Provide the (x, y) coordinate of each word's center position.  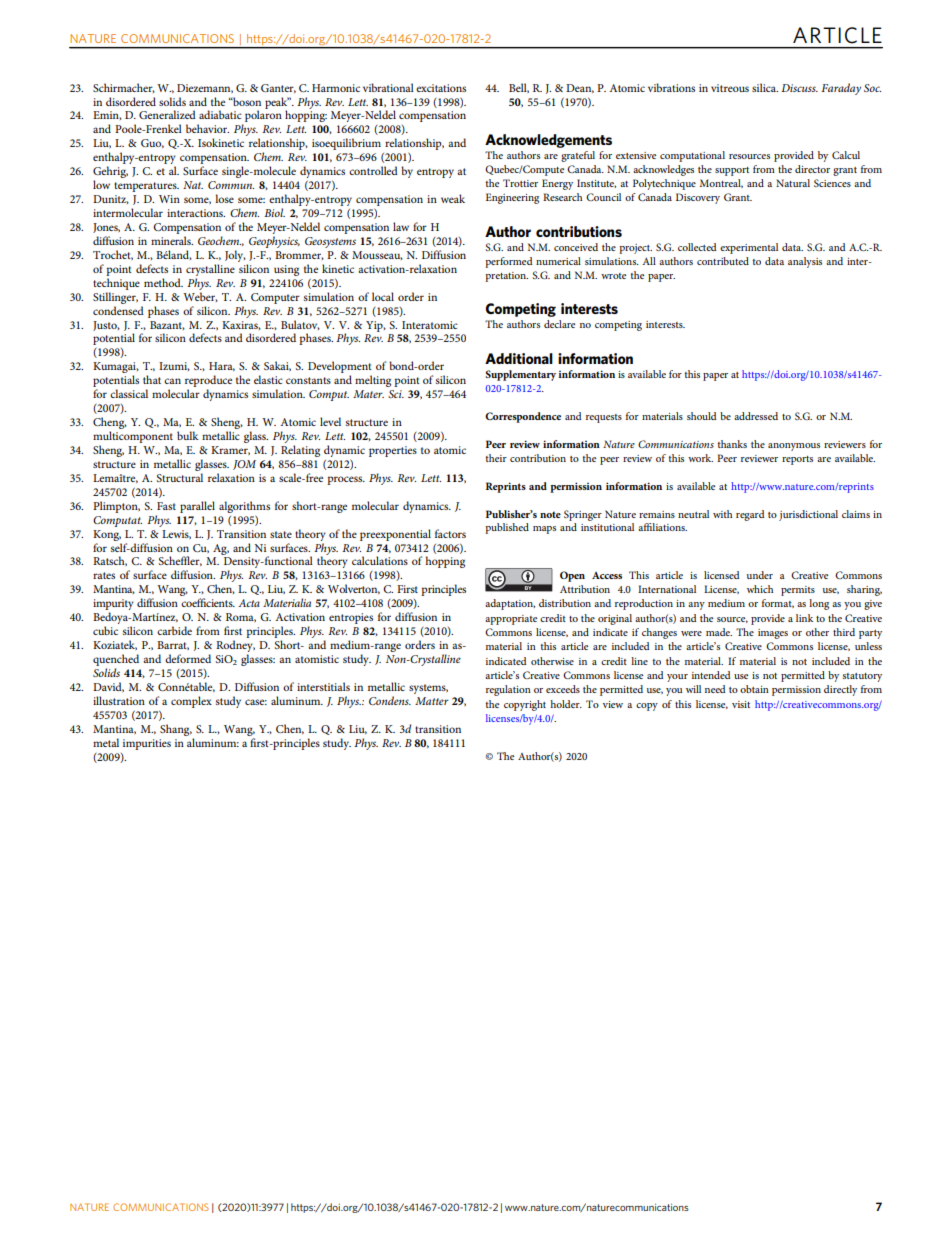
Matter (432, 701)
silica (765, 87)
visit (741, 704)
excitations (441, 88)
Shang (176, 730)
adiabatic (220, 114)
